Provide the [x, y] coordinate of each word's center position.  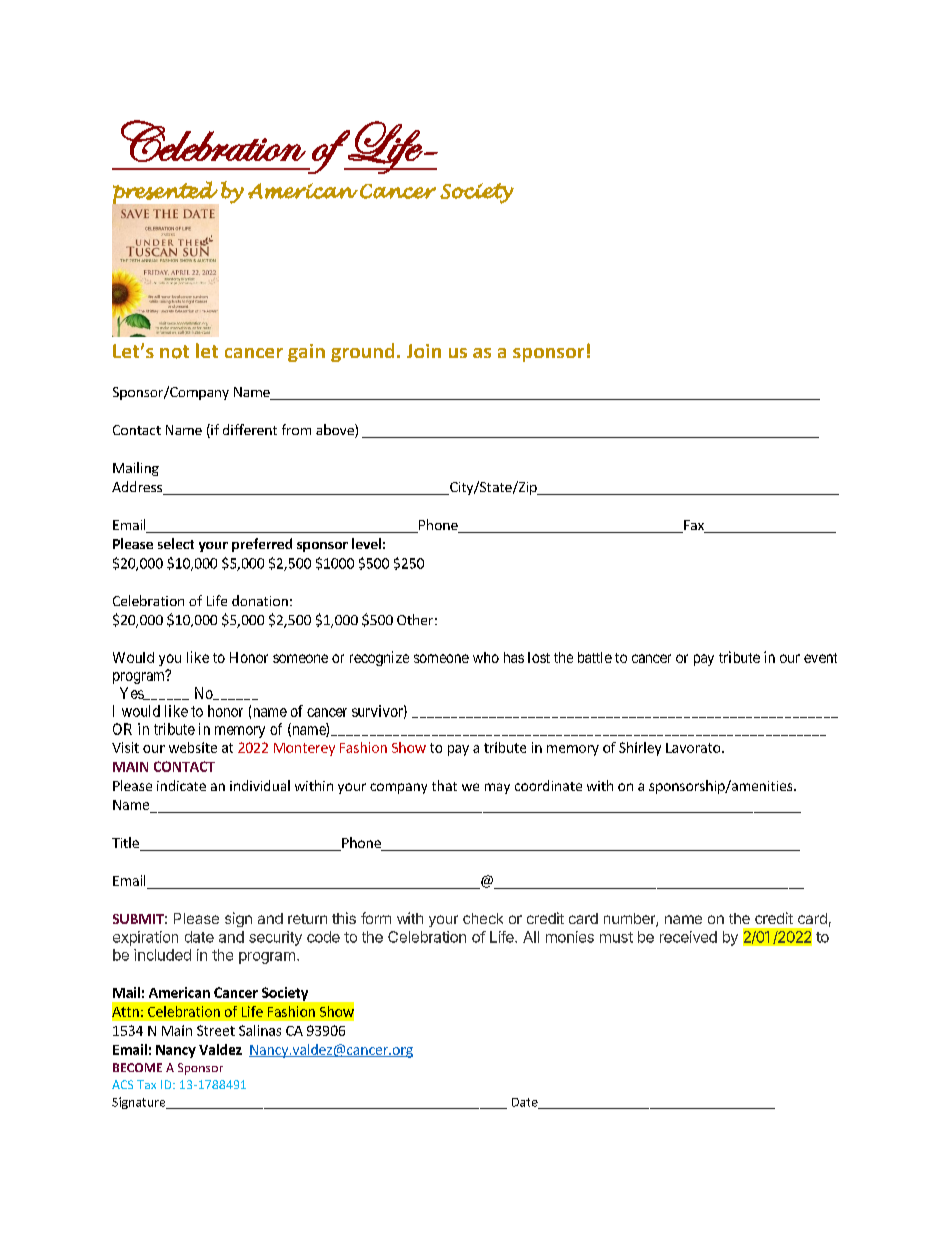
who [486, 657]
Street [216, 1030]
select [176, 543]
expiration [145, 938]
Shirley [640, 749]
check [483, 918]
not [174, 352]
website [193, 747]
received [688, 937]
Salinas [260, 1030]
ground [362, 352]
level [366, 543]
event [820, 658]
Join [424, 351]
